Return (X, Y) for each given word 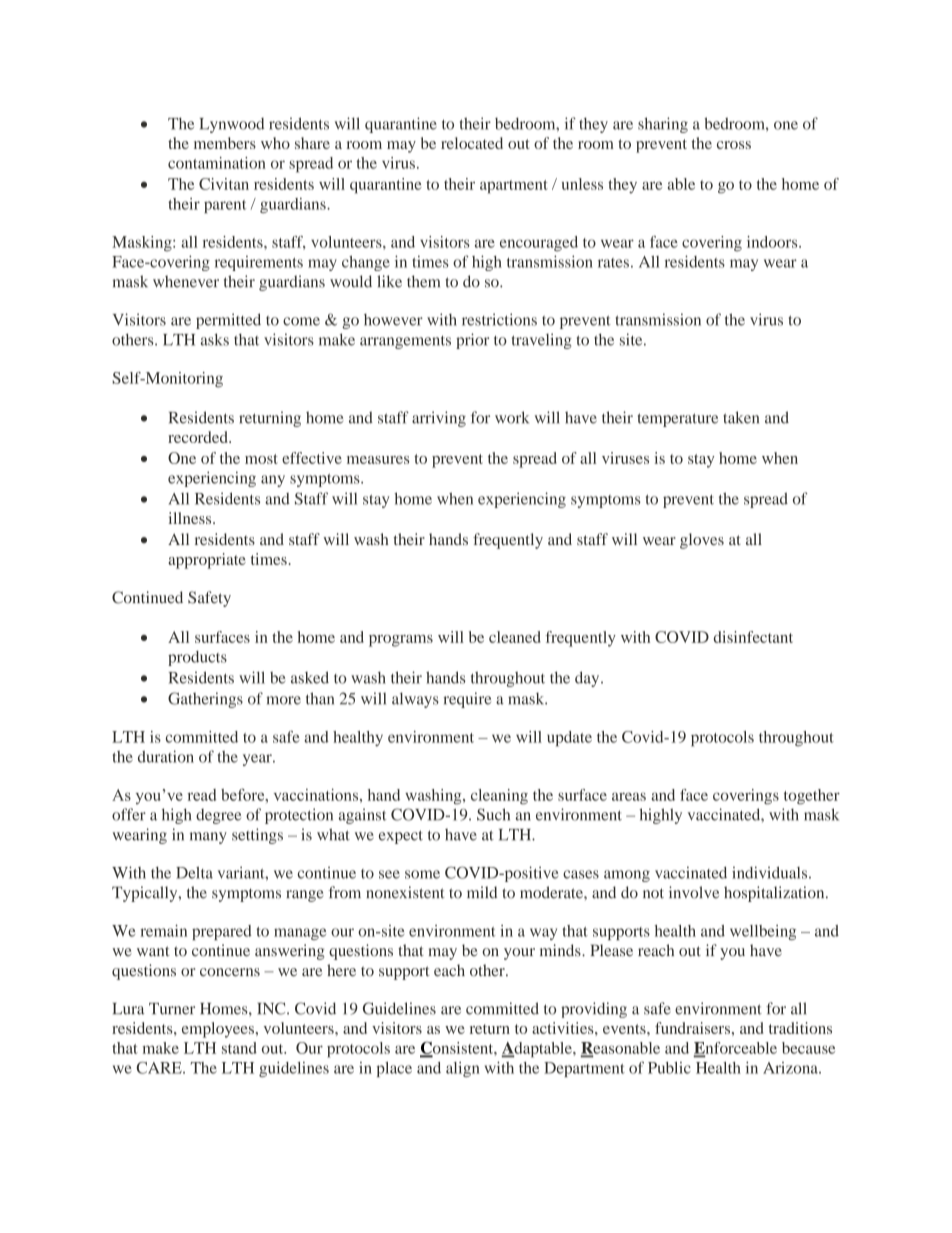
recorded (199, 437)
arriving (439, 419)
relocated (472, 143)
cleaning (499, 797)
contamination (217, 163)
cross (734, 145)
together (812, 797)
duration (166, 756)
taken (741, 417)
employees (218, 1030)
